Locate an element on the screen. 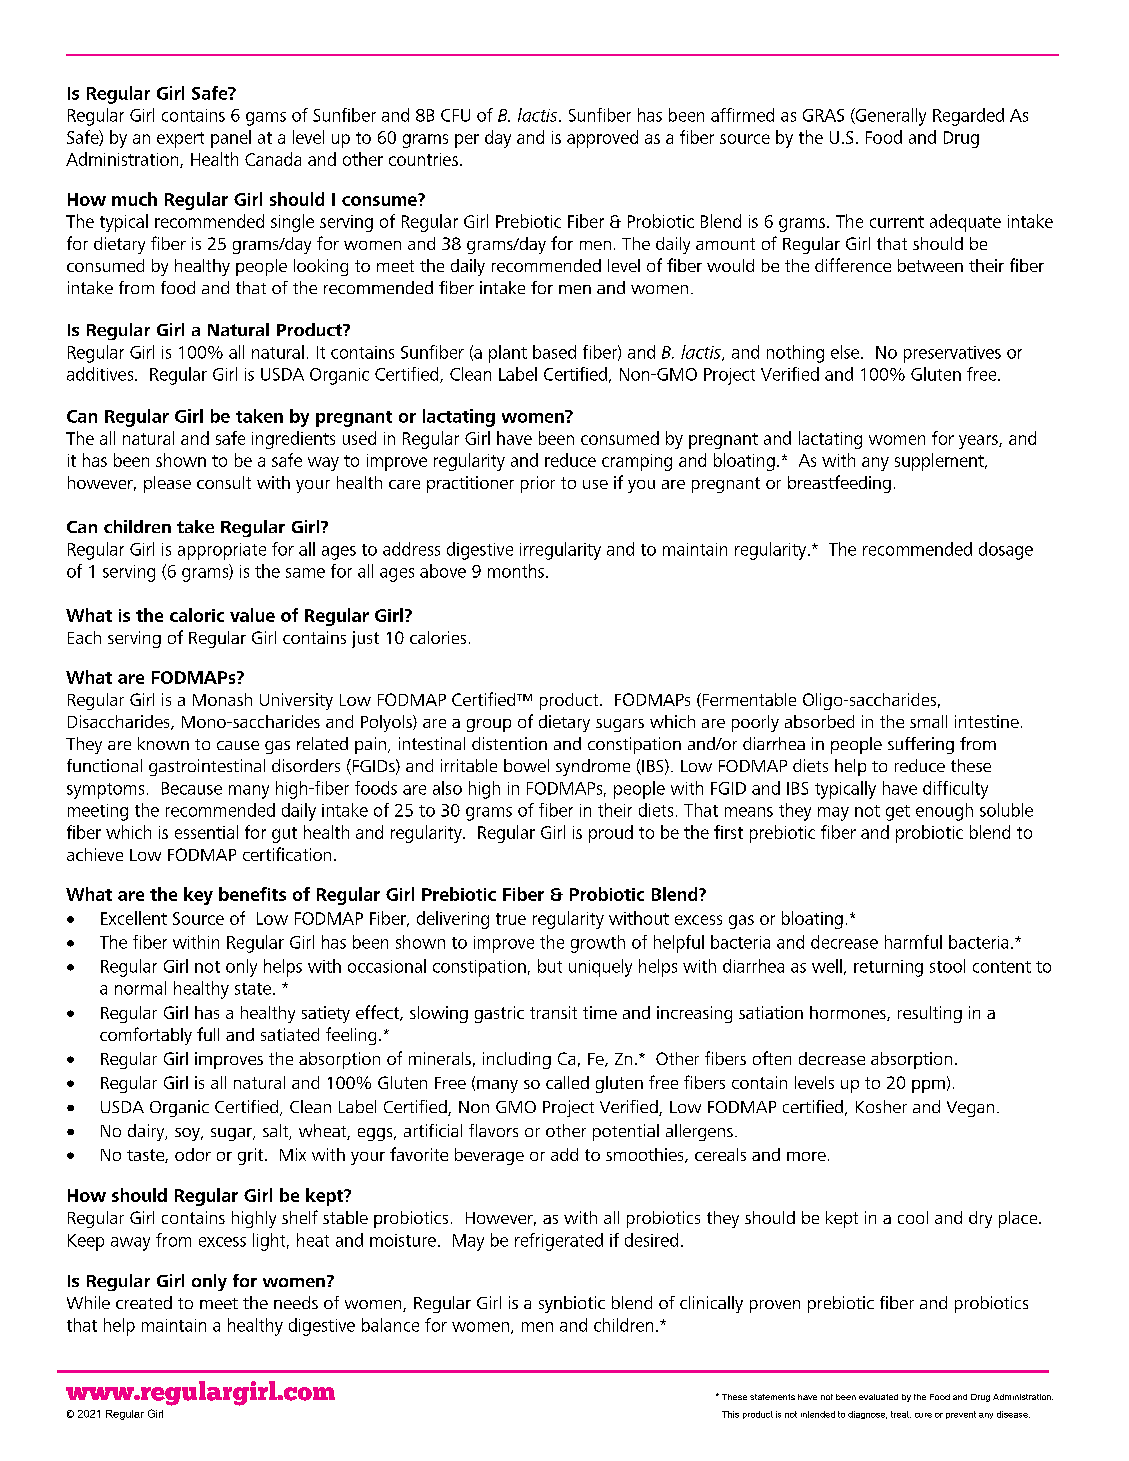  balance is located at coordinates (390, 1325).
